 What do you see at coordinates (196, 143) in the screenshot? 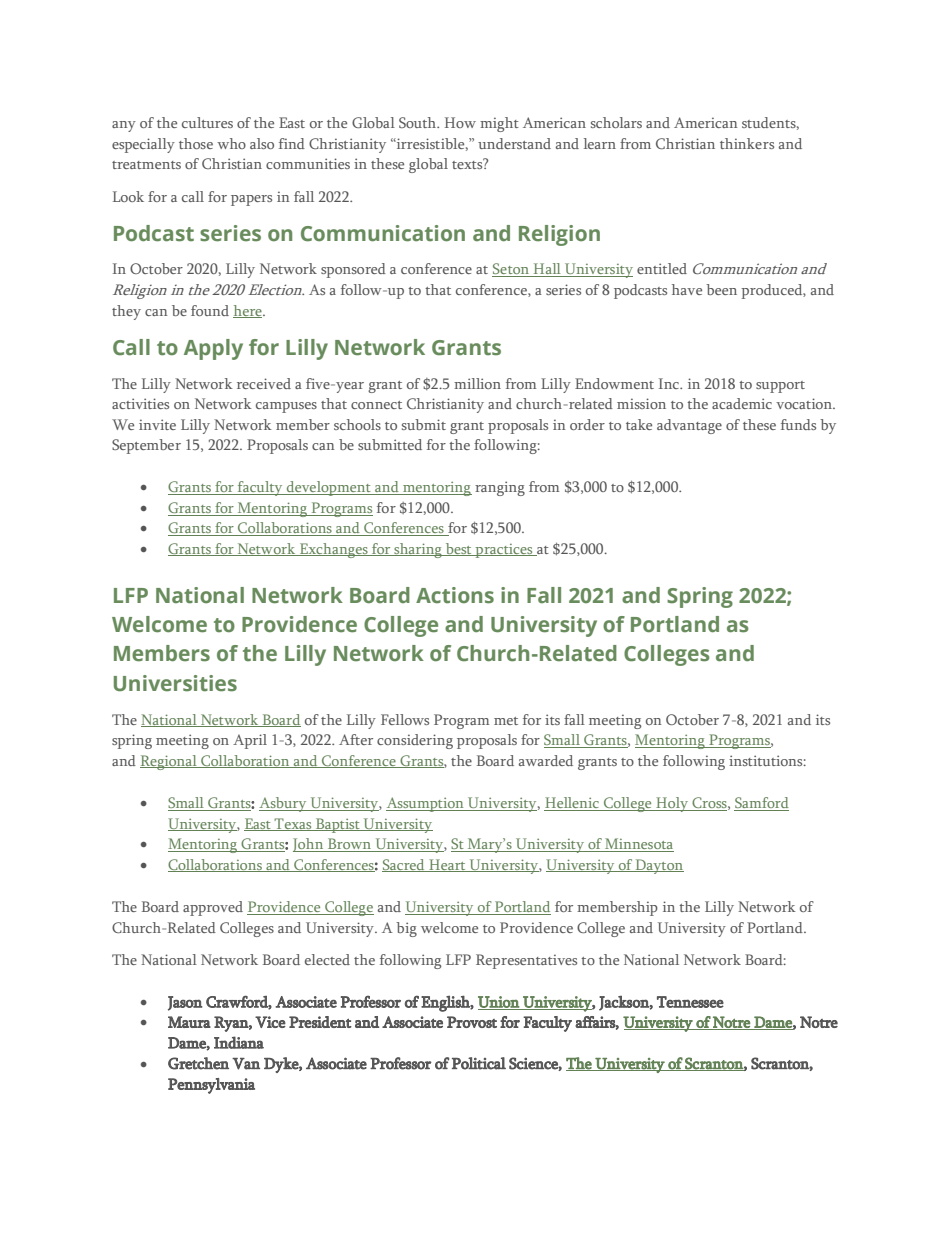
I see `those` at bounding box center [196, 143].
